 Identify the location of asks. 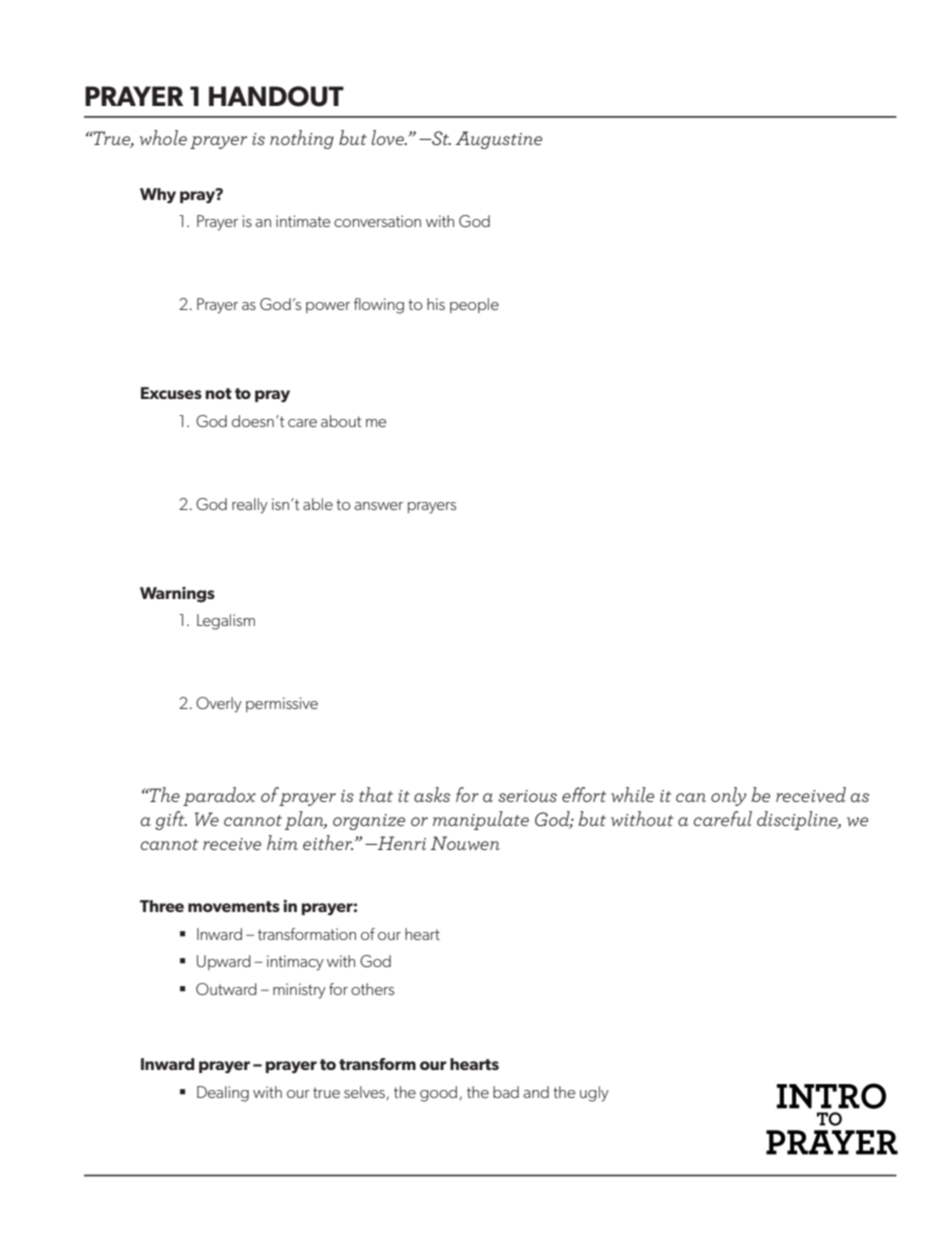
(432, 794).
